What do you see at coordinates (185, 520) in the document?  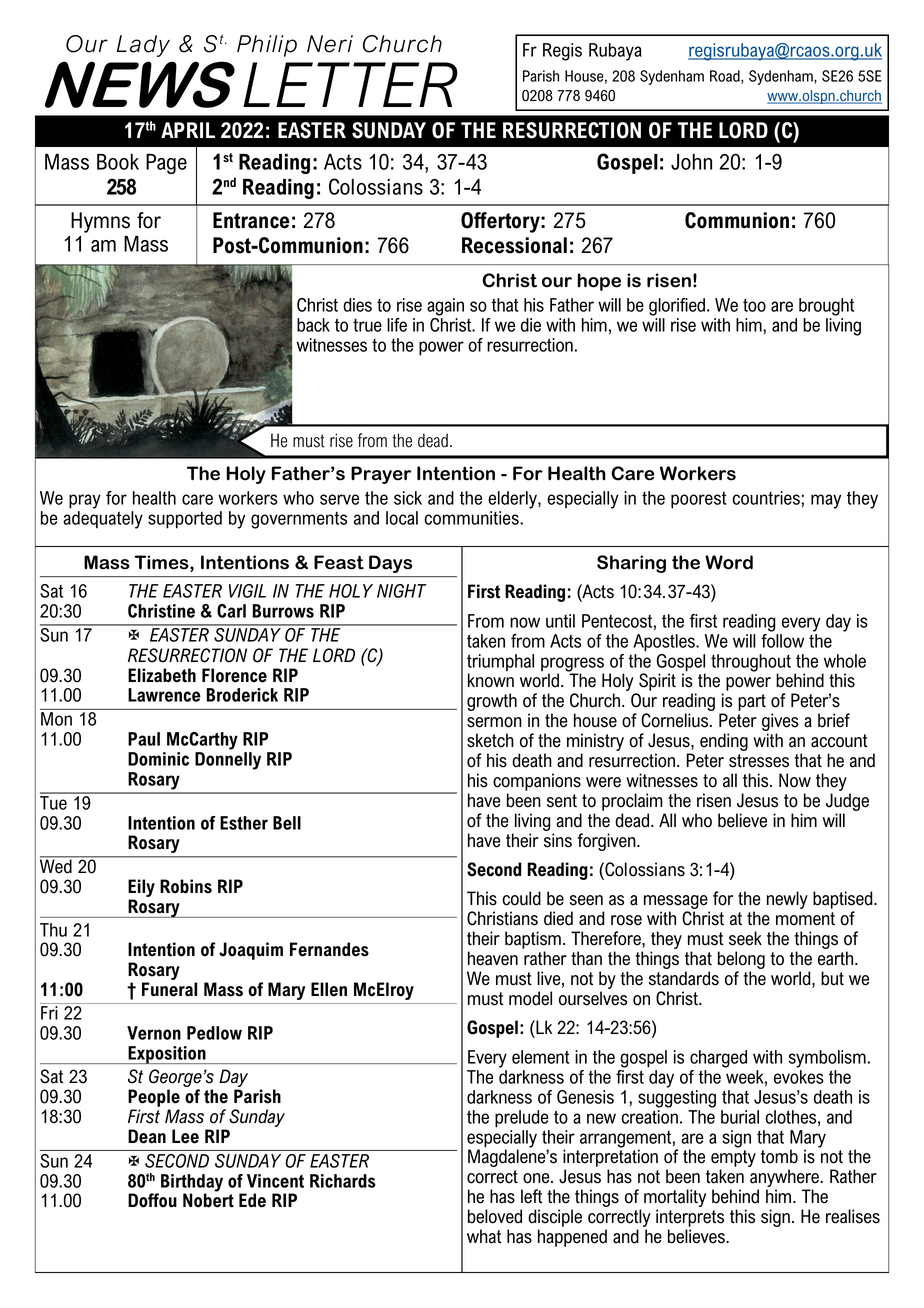 I see `supported` at bounding box center [185, 520].
